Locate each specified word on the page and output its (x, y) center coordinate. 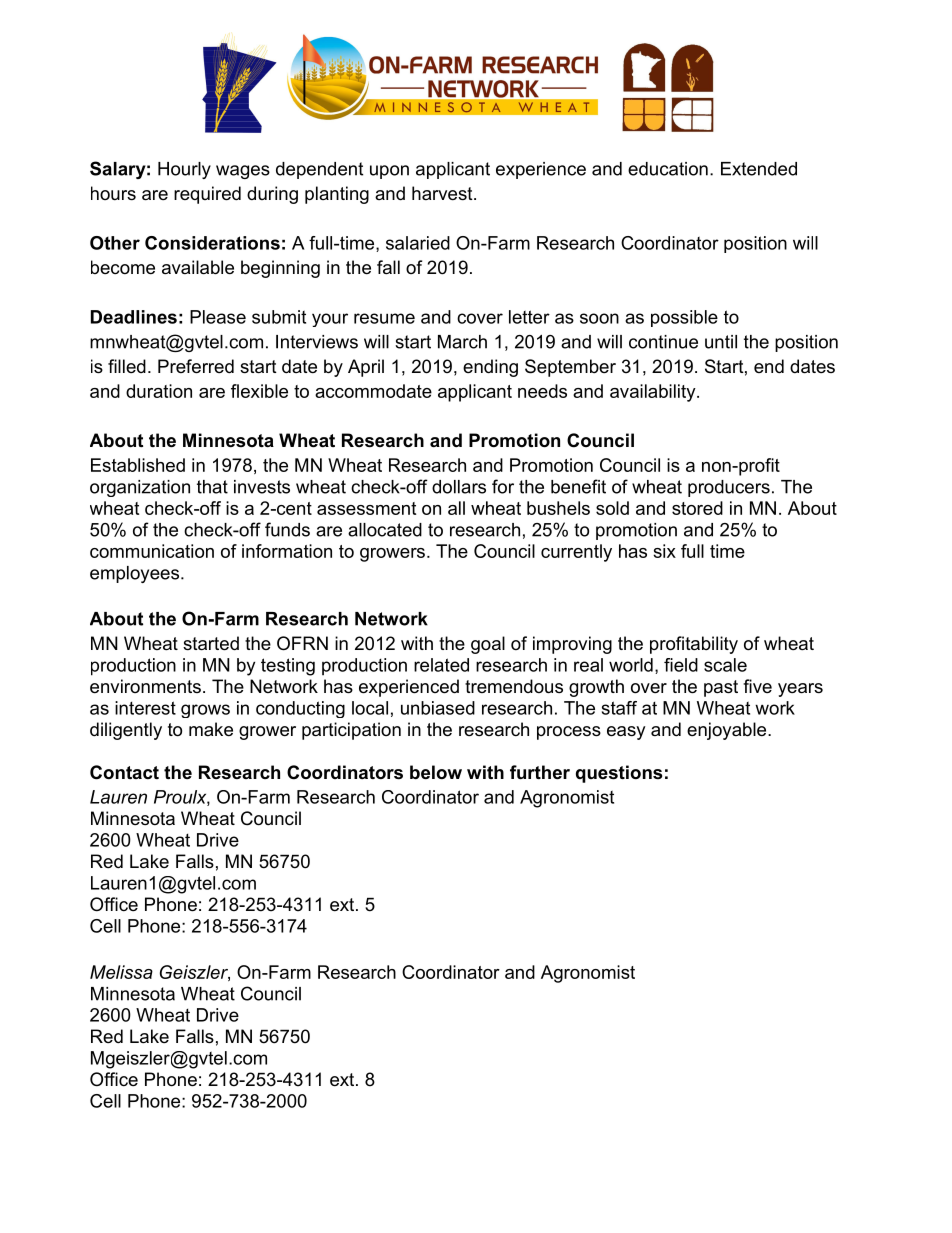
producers (729, 488)
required (207, 195)
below (436, 772)
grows (205, 711)
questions (619, 774)
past (721, 688)
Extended (759, 169)
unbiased (438, 708)
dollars (459, 487)
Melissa (121, 972)
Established (138, 465)
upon (389, 172)
